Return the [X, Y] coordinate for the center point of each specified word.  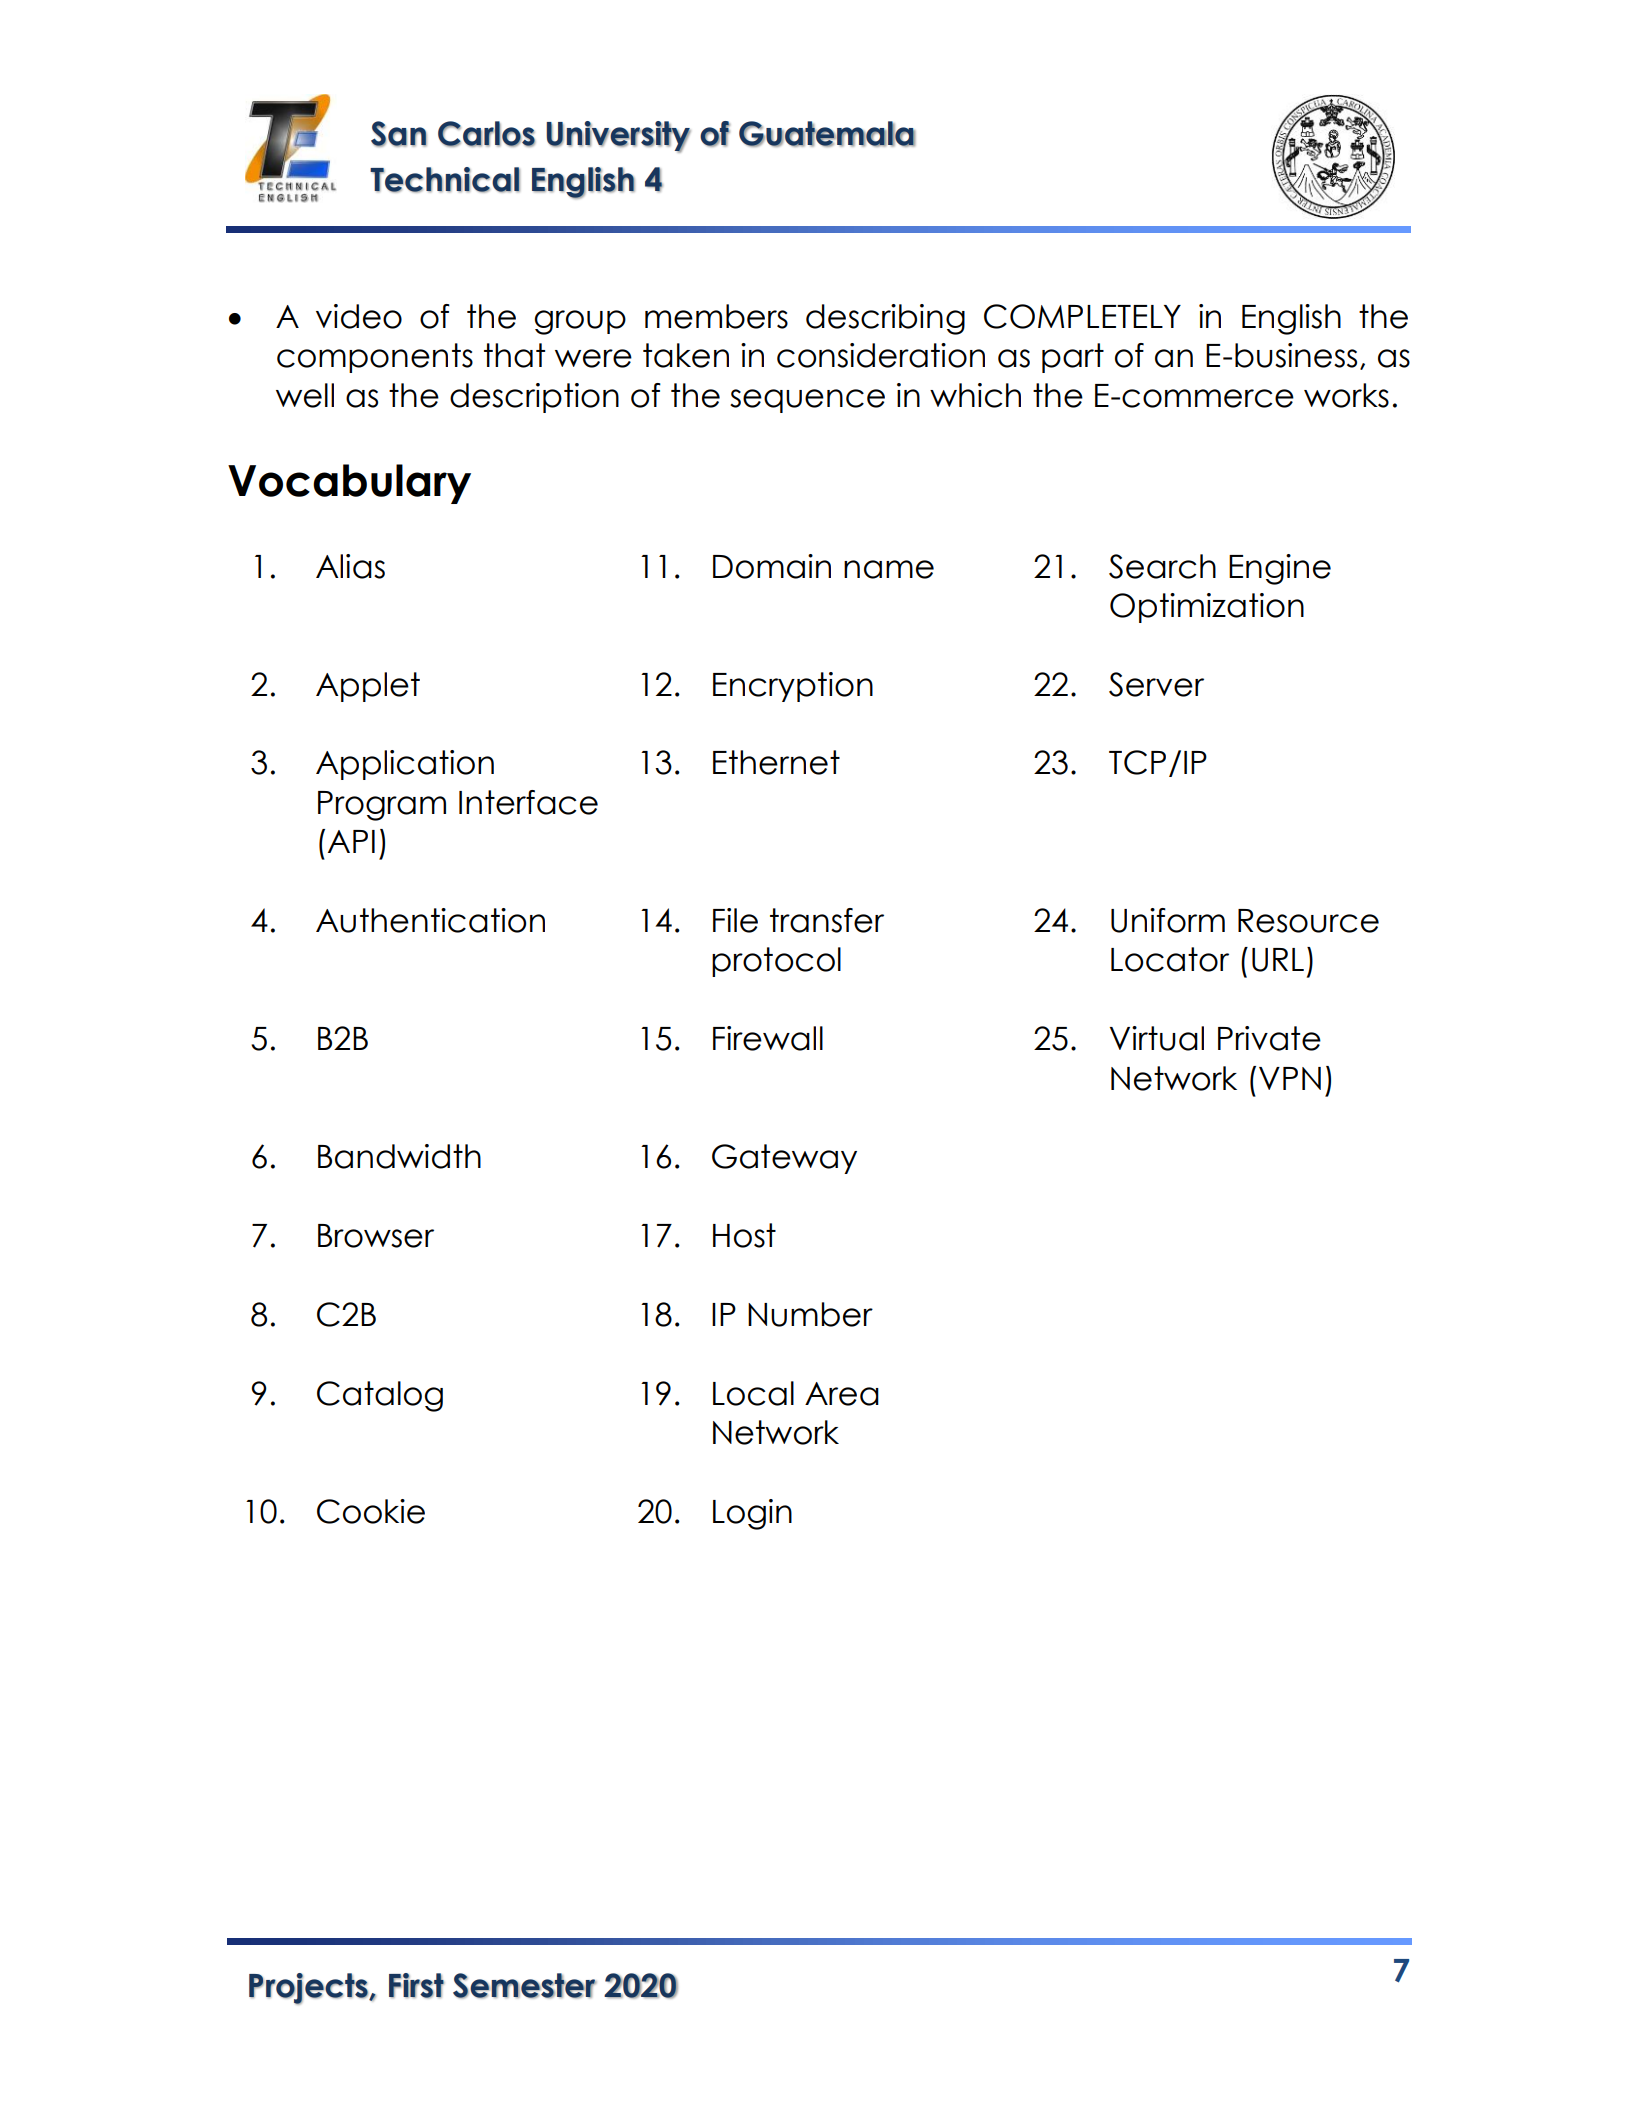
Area [842, 1394]
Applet [368, 687]
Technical [445, 180]
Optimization [1207, 608]
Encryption [793, 687]
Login [752, 1514]
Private [1269, 1038]
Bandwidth [399, 1156]
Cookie [371, 1511]
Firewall [768, 1038]
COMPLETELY [1082, 316]
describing [885, 319]
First [416, 1986]
